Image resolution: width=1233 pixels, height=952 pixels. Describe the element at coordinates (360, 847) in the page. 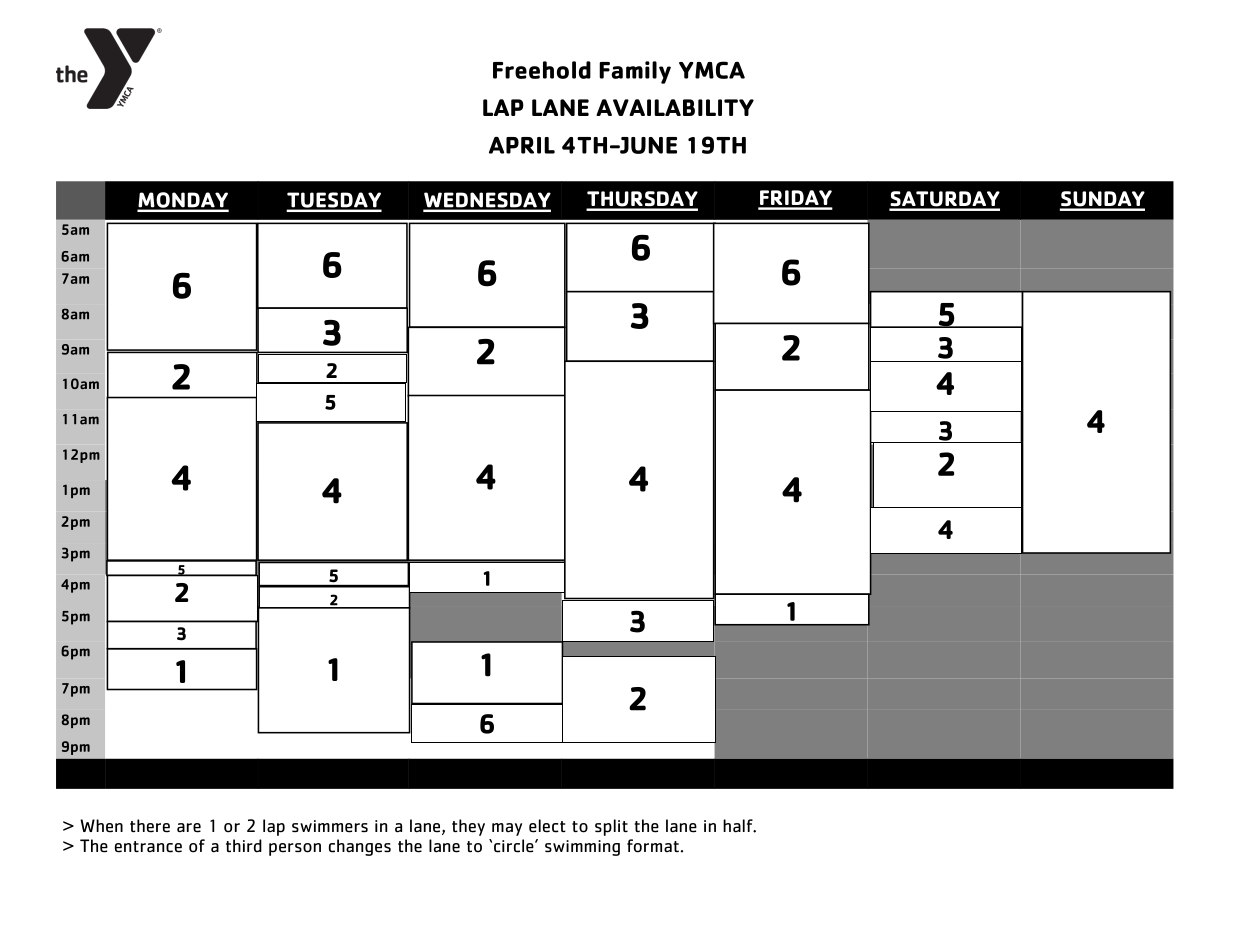

I see `changes` at that location.
